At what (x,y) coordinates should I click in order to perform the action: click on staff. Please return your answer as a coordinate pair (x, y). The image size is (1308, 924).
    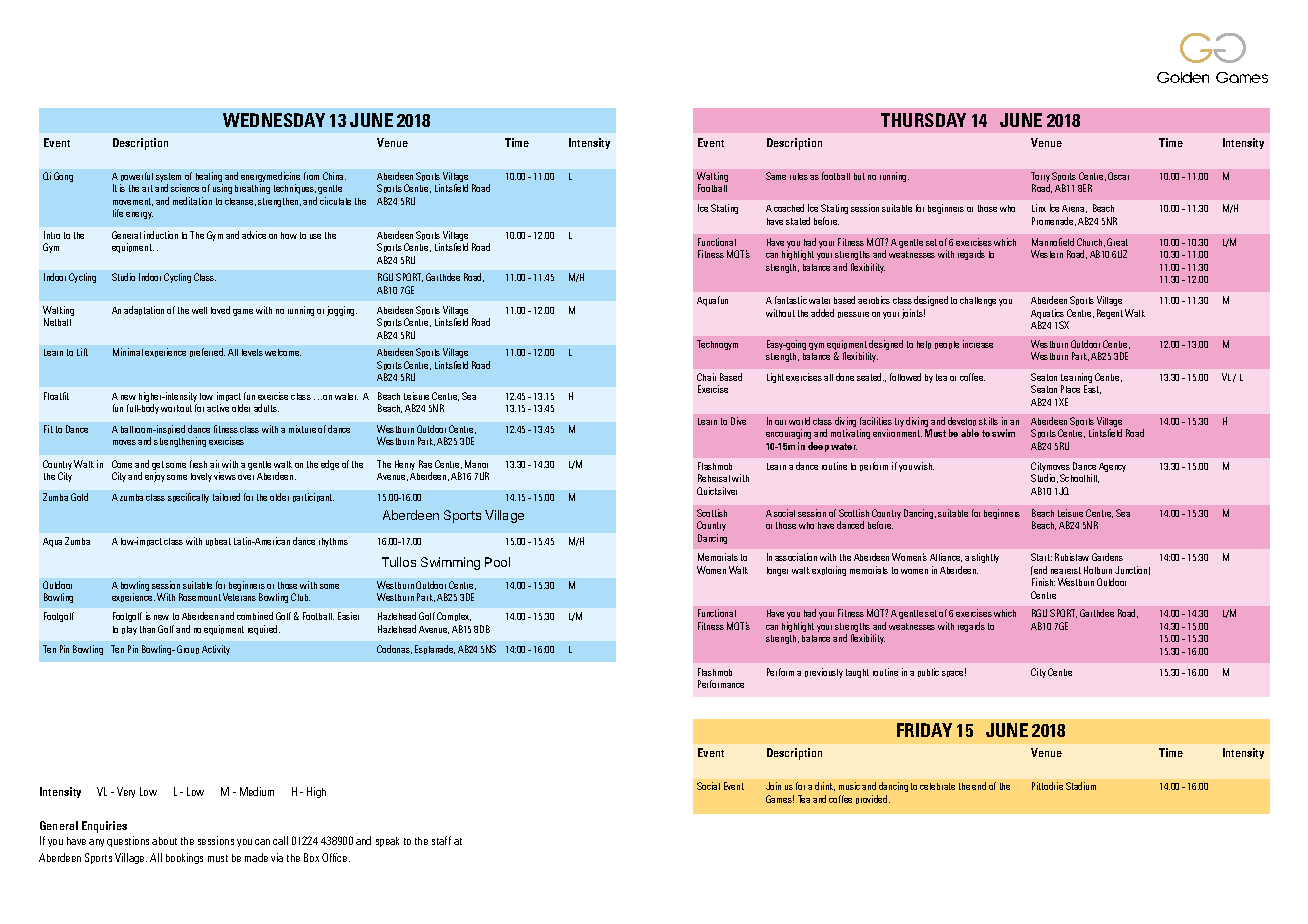
    Looking at the image, I should click on (441, 840).
